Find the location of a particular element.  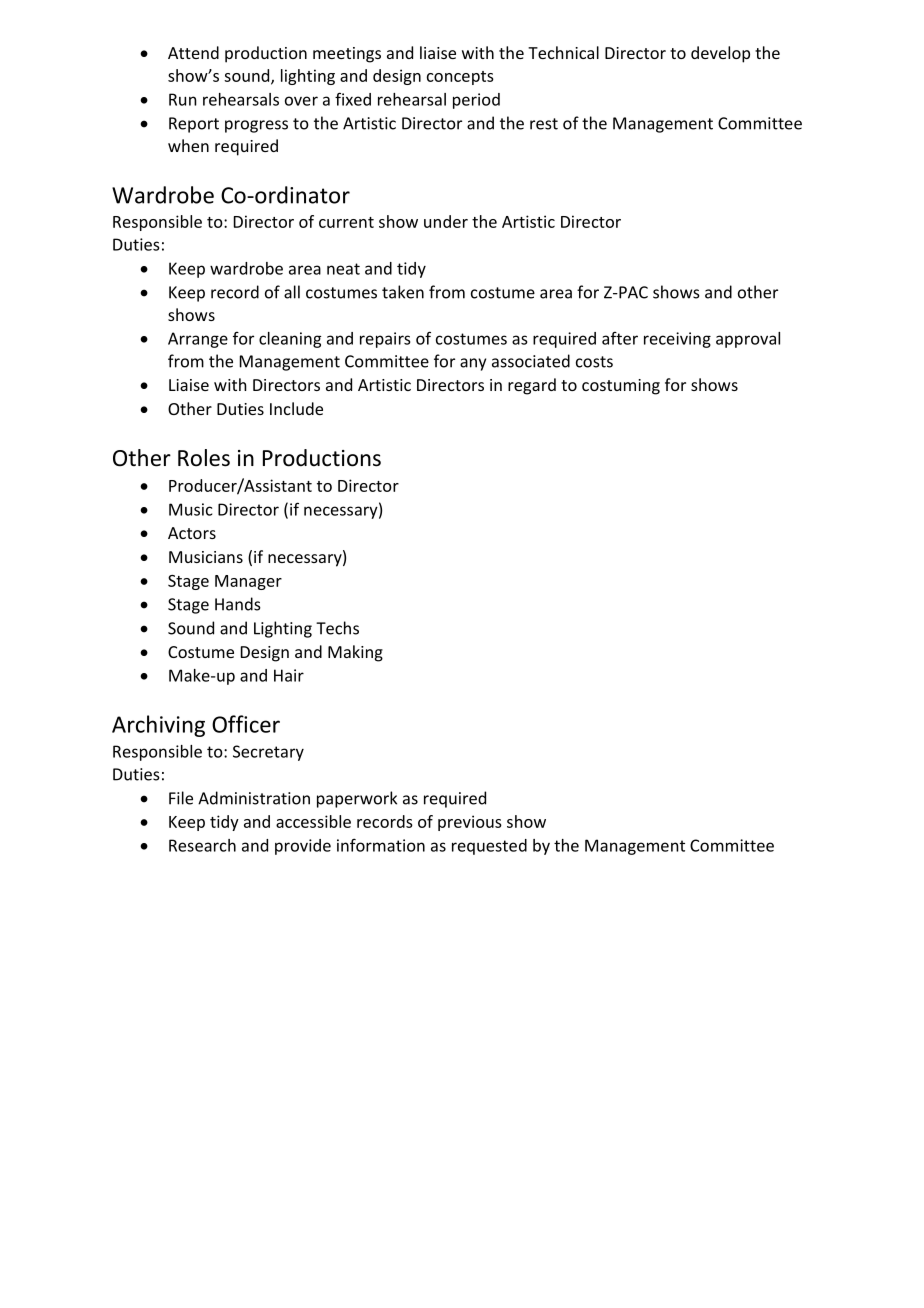

develop is located at coordinates (720, 54).
